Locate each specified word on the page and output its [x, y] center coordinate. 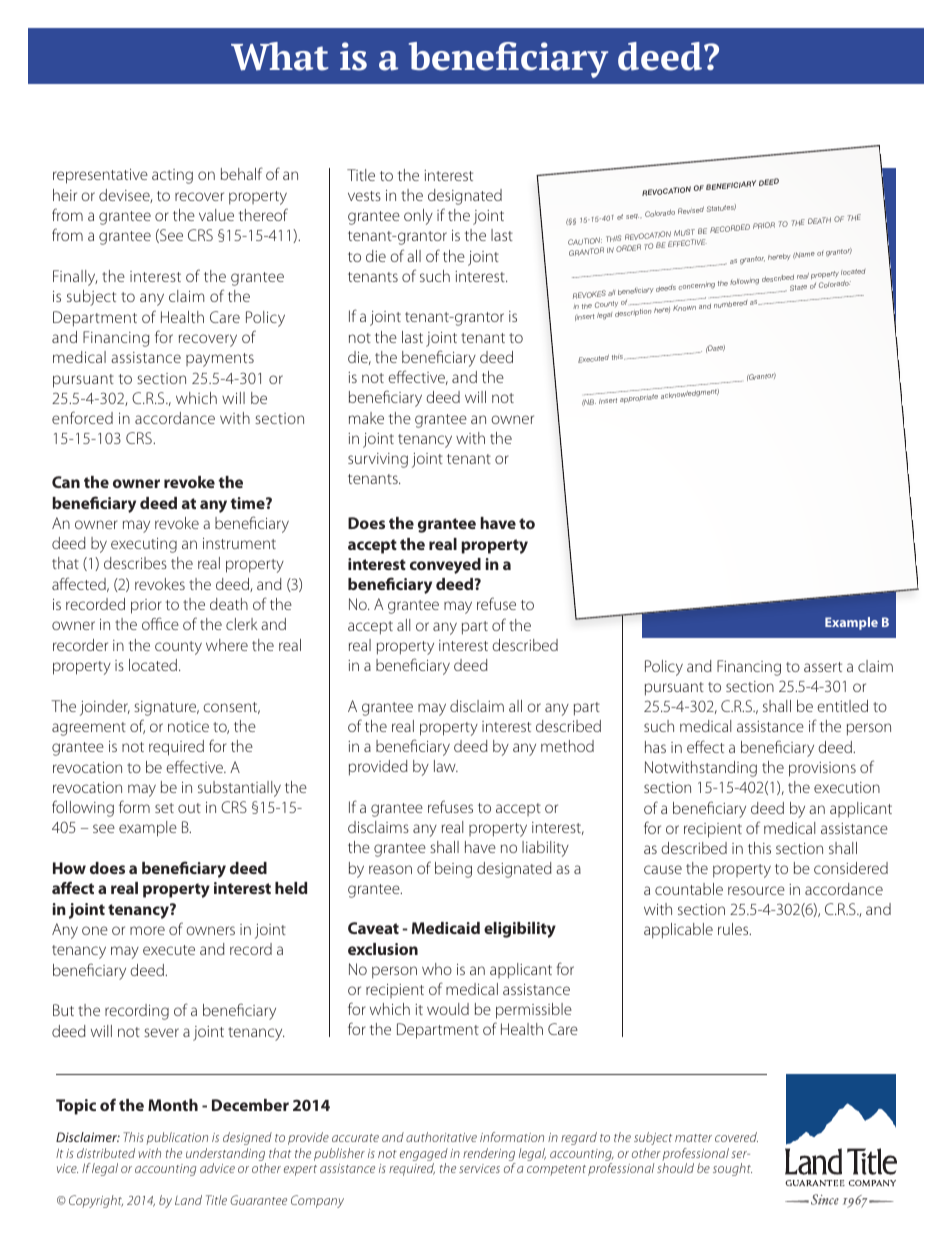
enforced [82, 417]
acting [172, 176]
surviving [378, 460]
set [164, 808]
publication [177, 1138]
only [418, 217]
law [446, 766]
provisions [822, 769]
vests [364, 196]
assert [823, 667]
